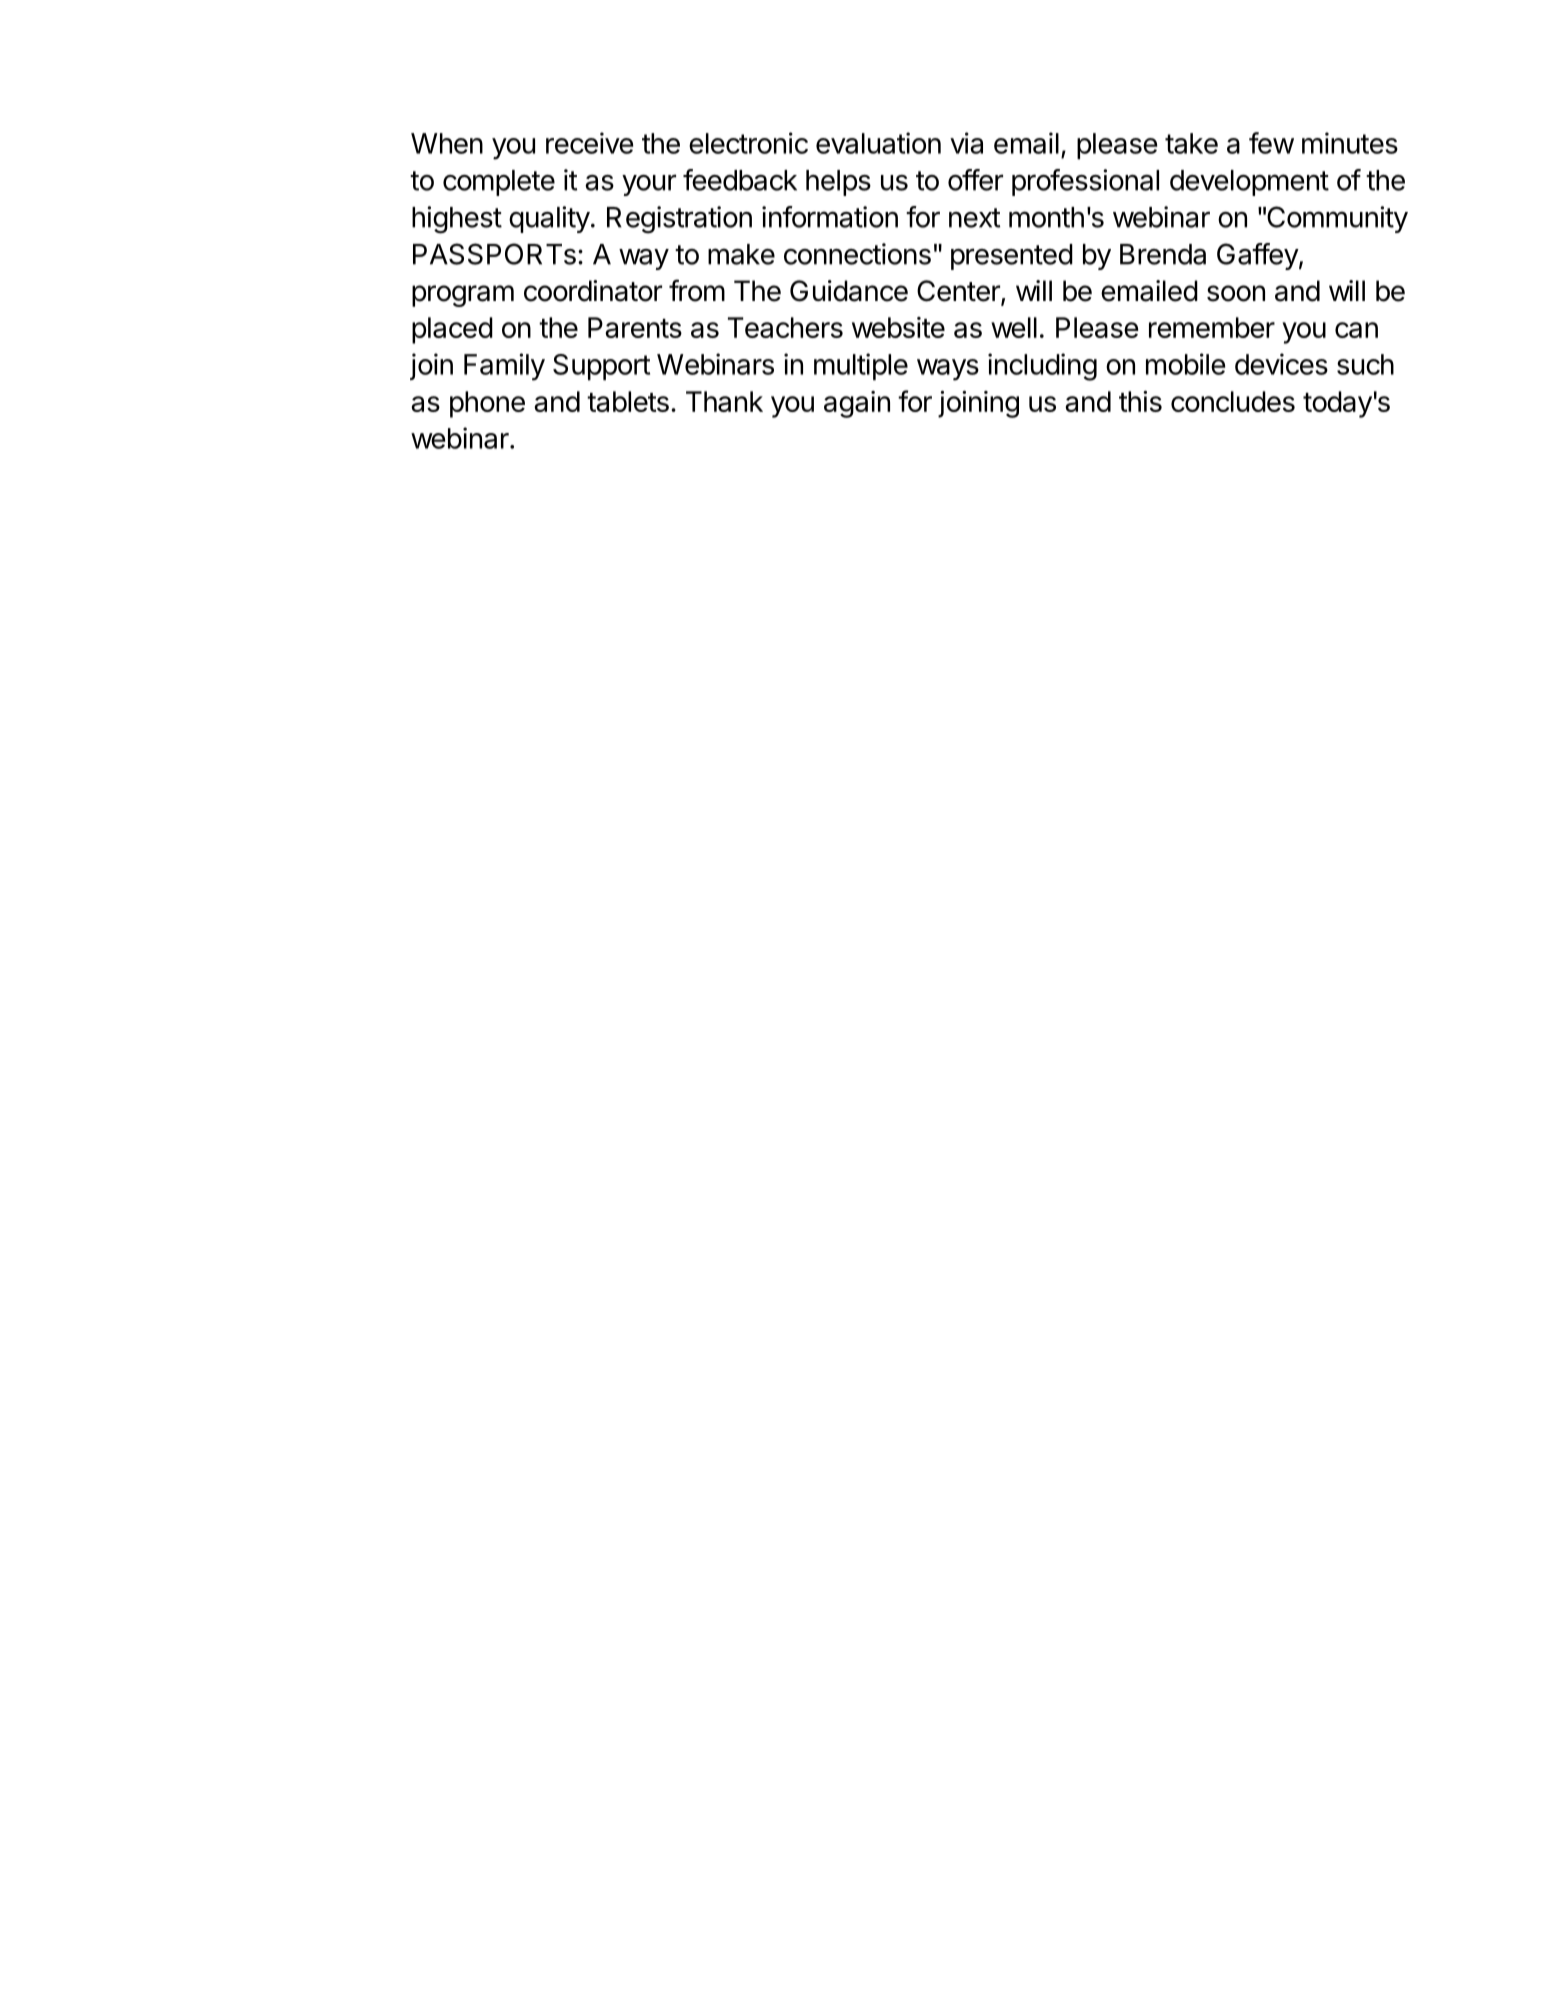  I want to click on again, so click(857, 404).
